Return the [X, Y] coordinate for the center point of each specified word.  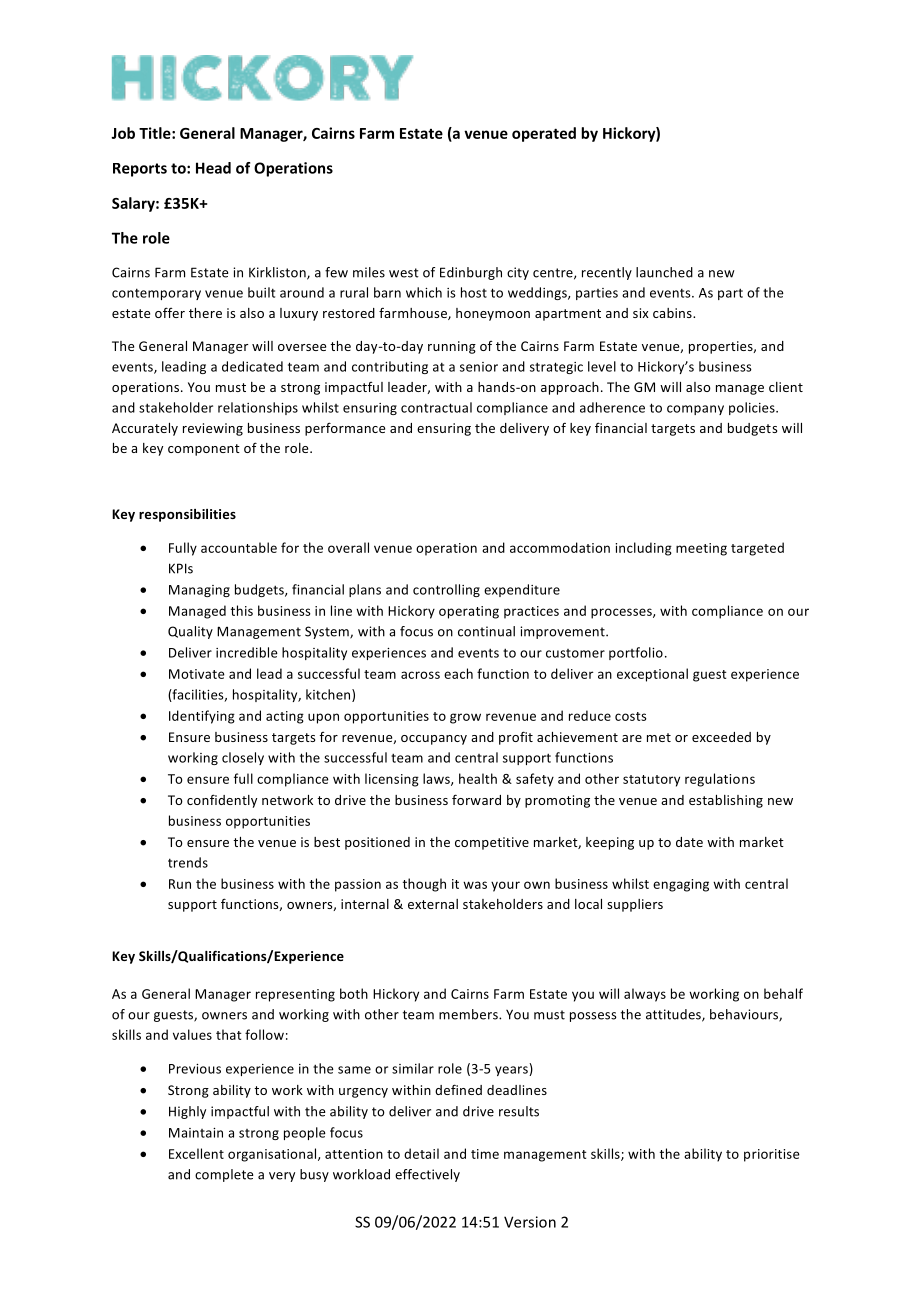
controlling [446, 590]
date [689, 842]
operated [544, 134]
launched [664, 272]
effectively [427, 1175]
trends [188, 862]
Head [213, 168]
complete [224, 1175]
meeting [701, 549]
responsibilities [187, 515]
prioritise [772, 1155]
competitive [492, 843]
